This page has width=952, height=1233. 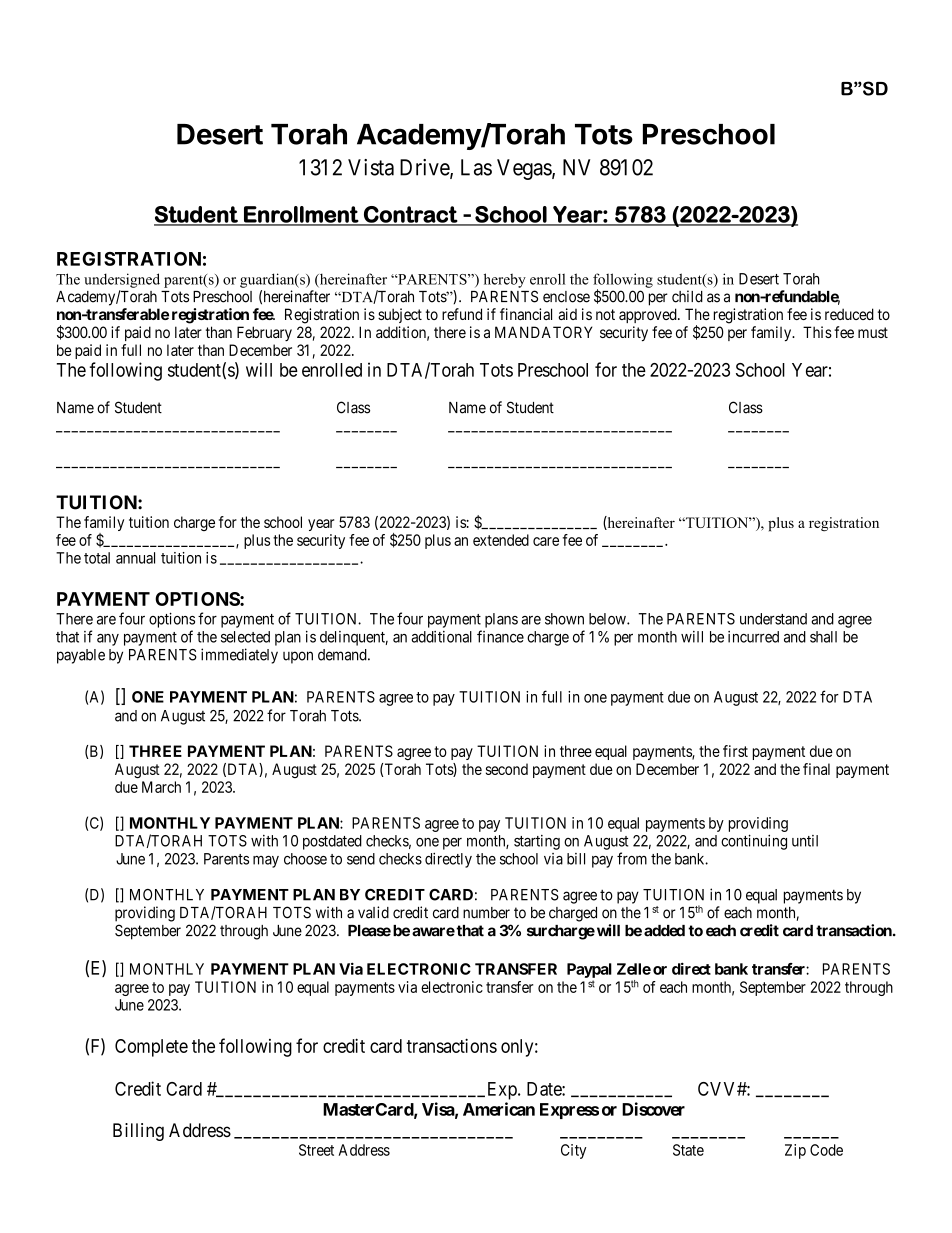 I want to click on child, so click(x=687, y=296).
